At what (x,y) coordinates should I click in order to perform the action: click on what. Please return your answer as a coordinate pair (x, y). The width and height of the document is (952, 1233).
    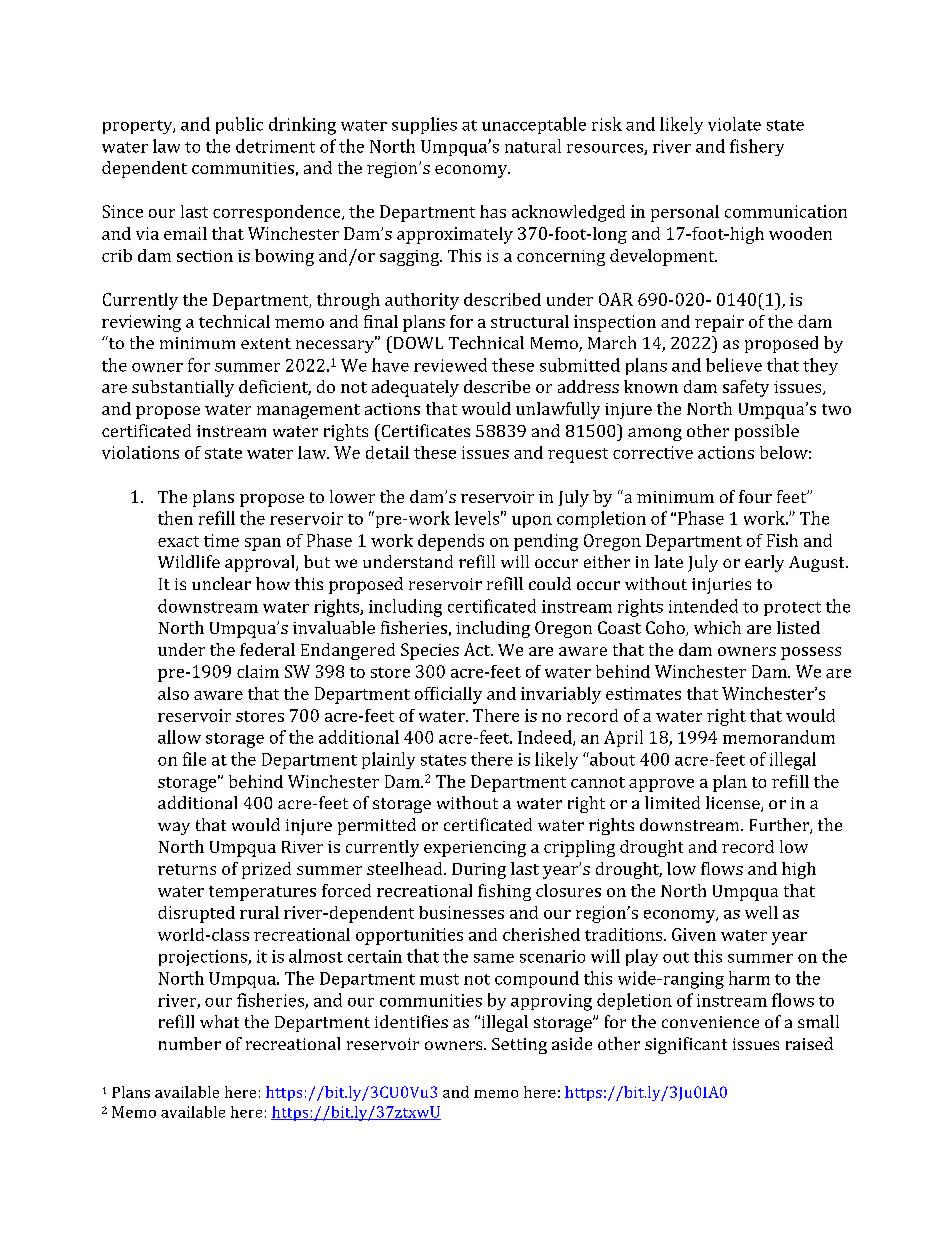
    Looking at the image, I should click on (219, 1021).
